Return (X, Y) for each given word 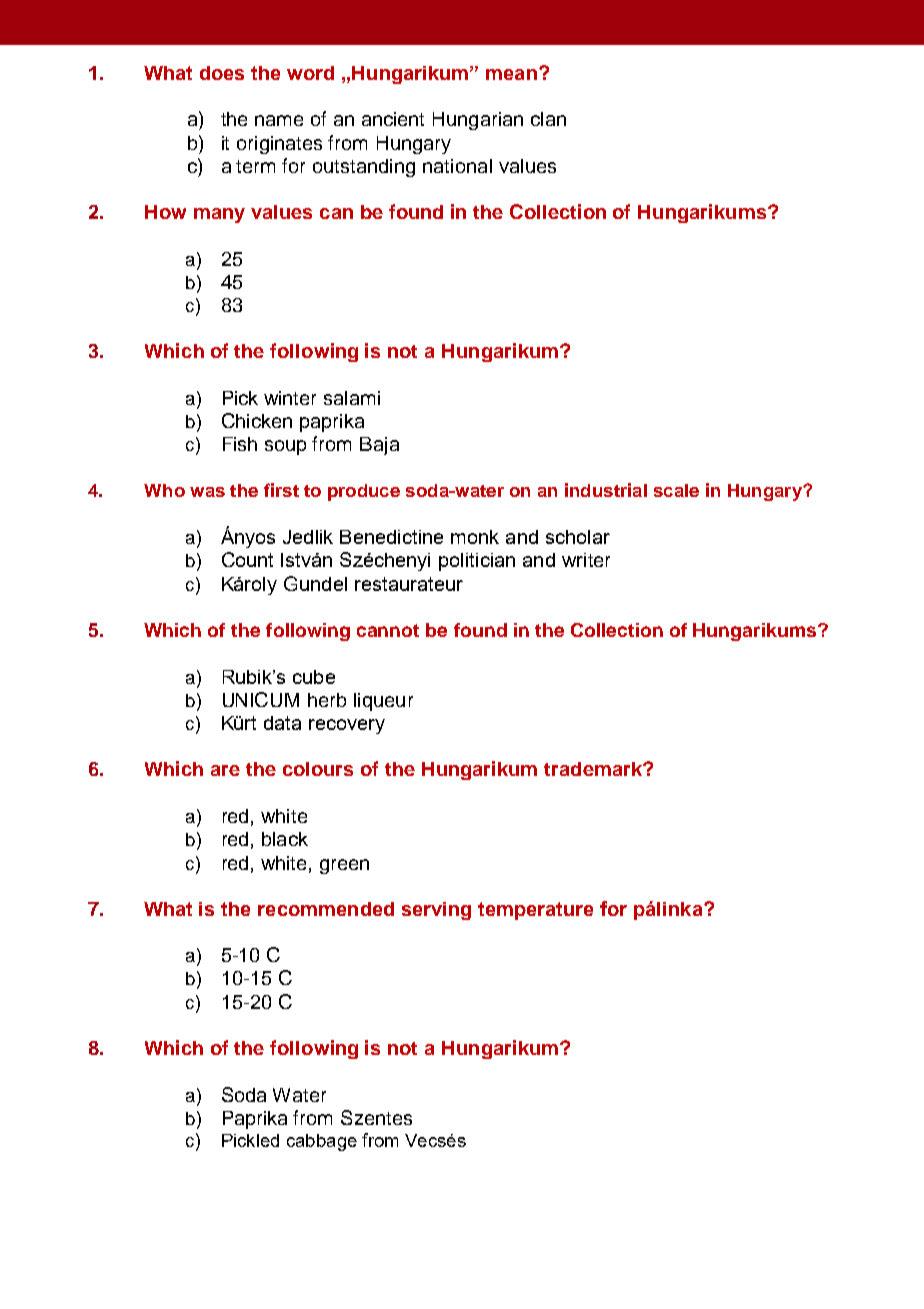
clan (548, 119)
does (222, 73)
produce (364, 492)
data (282, 723)
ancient (393, 119)
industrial (606, 490)
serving (436, 911)
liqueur (383, 702)
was (207, 492)
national (457, 166)
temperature (535, 911)
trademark (594, 769)
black (285, 839)
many (219, 215)
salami (352, 398)
